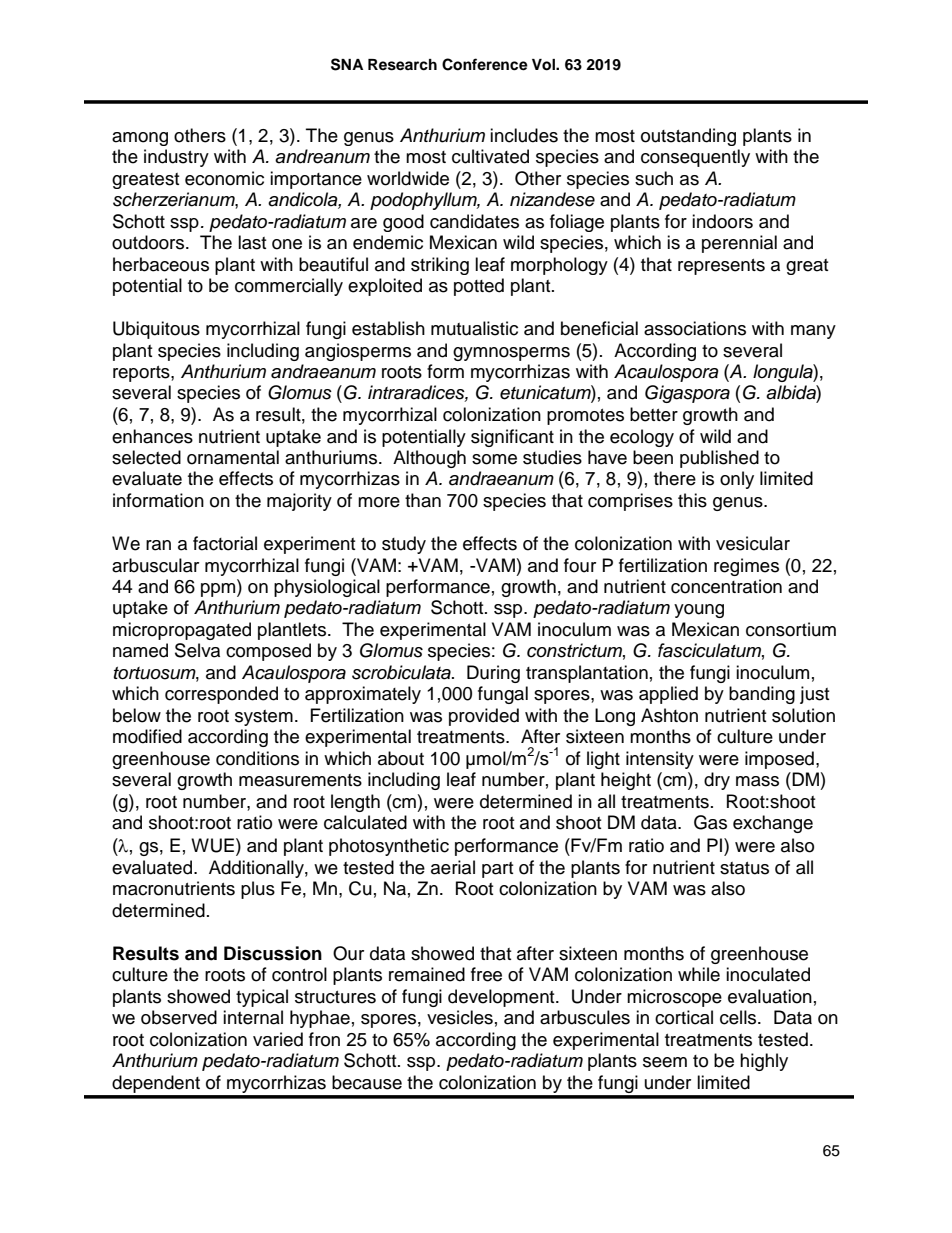 This page has width=952, height=1233. Describe the element at coordinates (176, 158) in the page. I see `industry` at that location.
